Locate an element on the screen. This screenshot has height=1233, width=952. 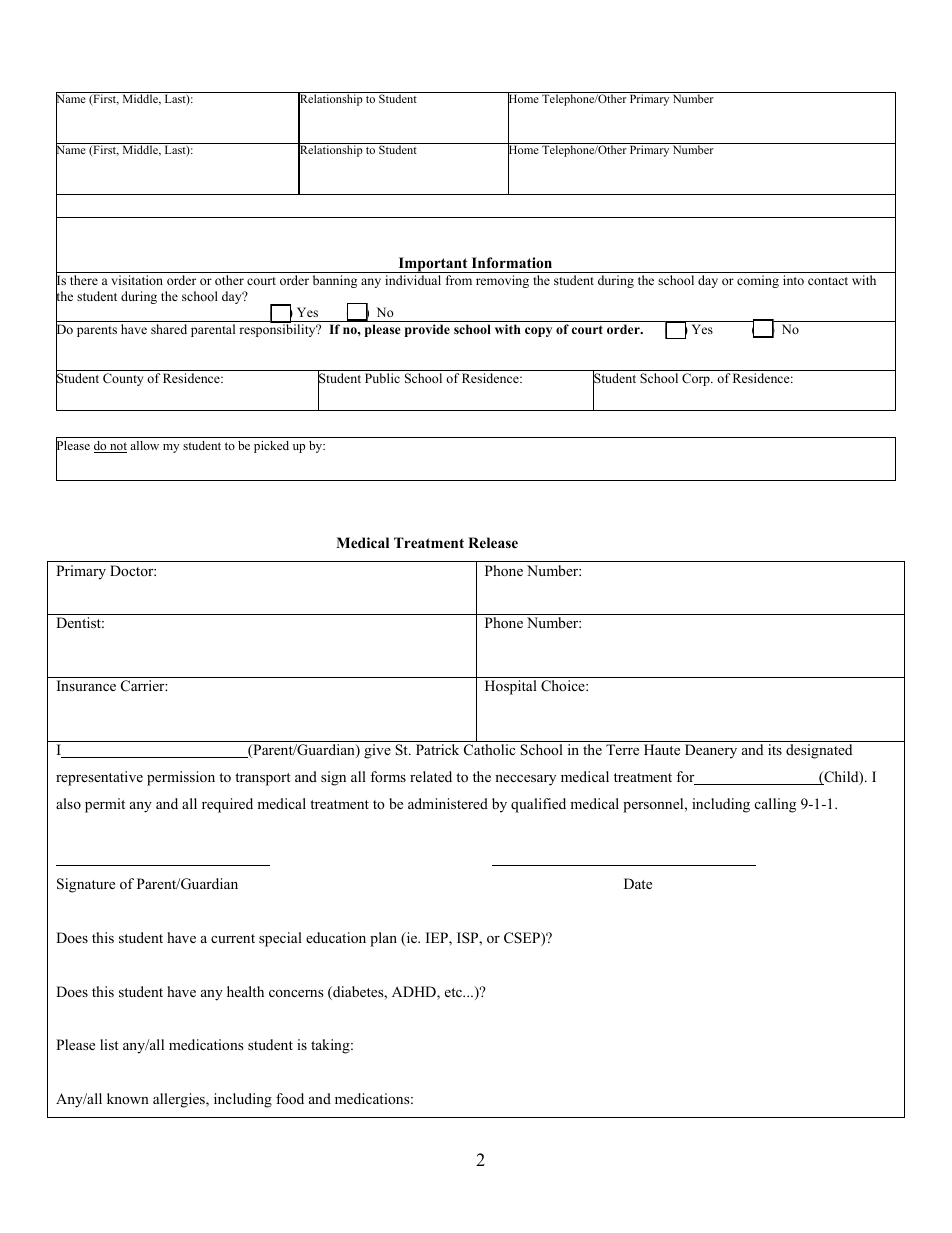
its is located at coordinates (775, 749).
